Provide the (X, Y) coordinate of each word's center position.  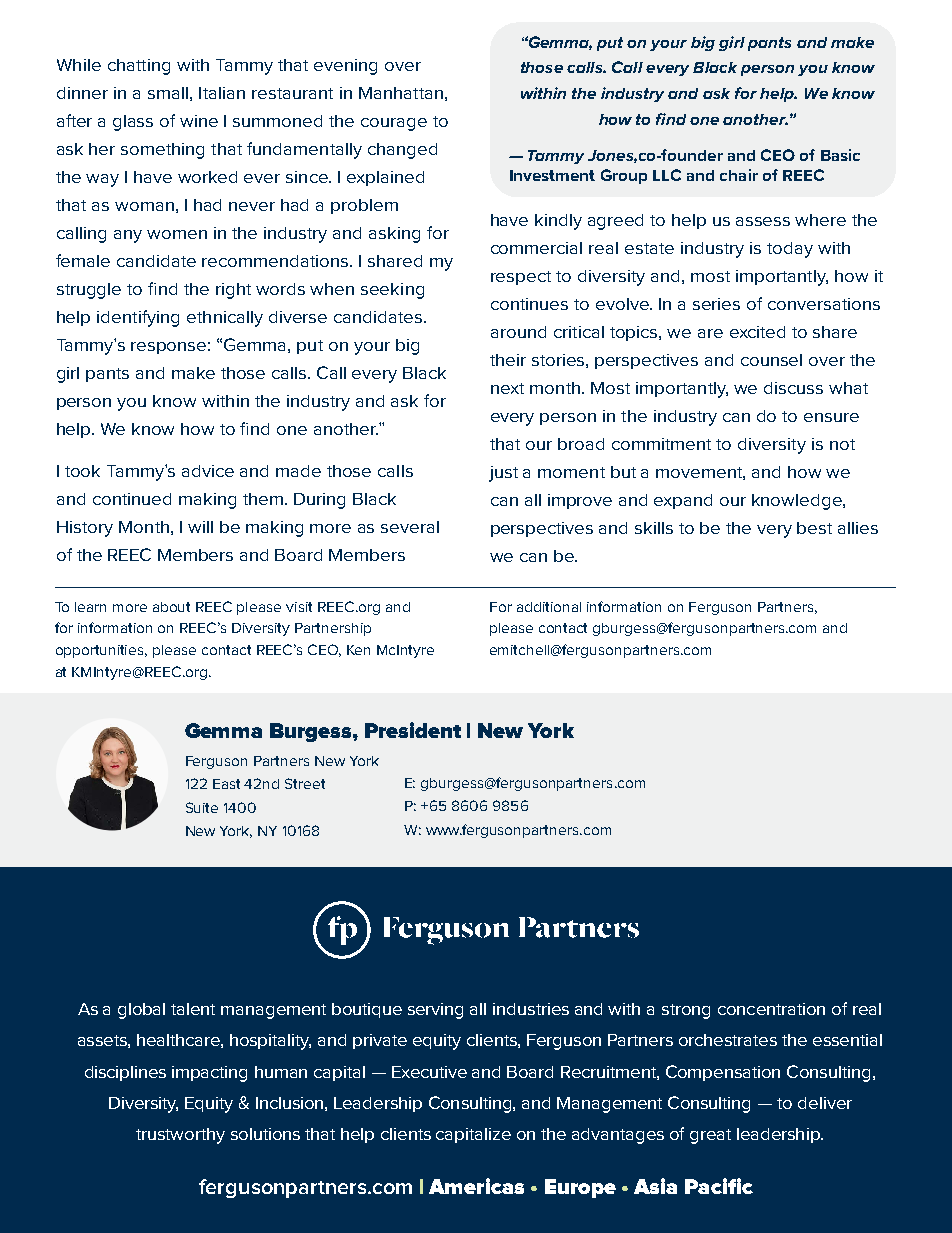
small (168, 93)
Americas (476, 1186)
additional (549, 607)
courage (394, 124)
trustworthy (180, 1136)
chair (739, 175)
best (814, 528)
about (171, 607)
